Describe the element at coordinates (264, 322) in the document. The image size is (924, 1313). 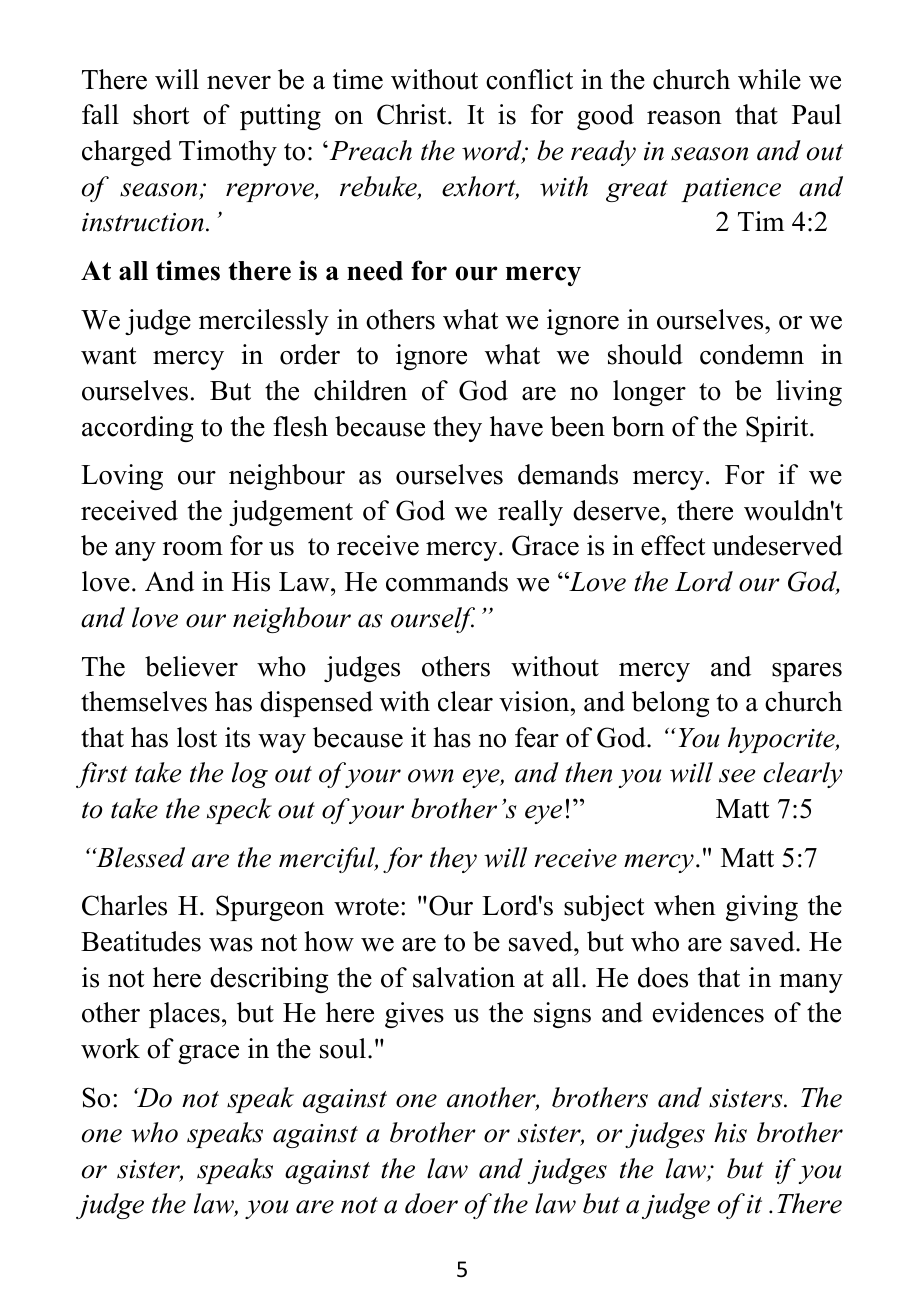
I see `mercilessly` at that location.
